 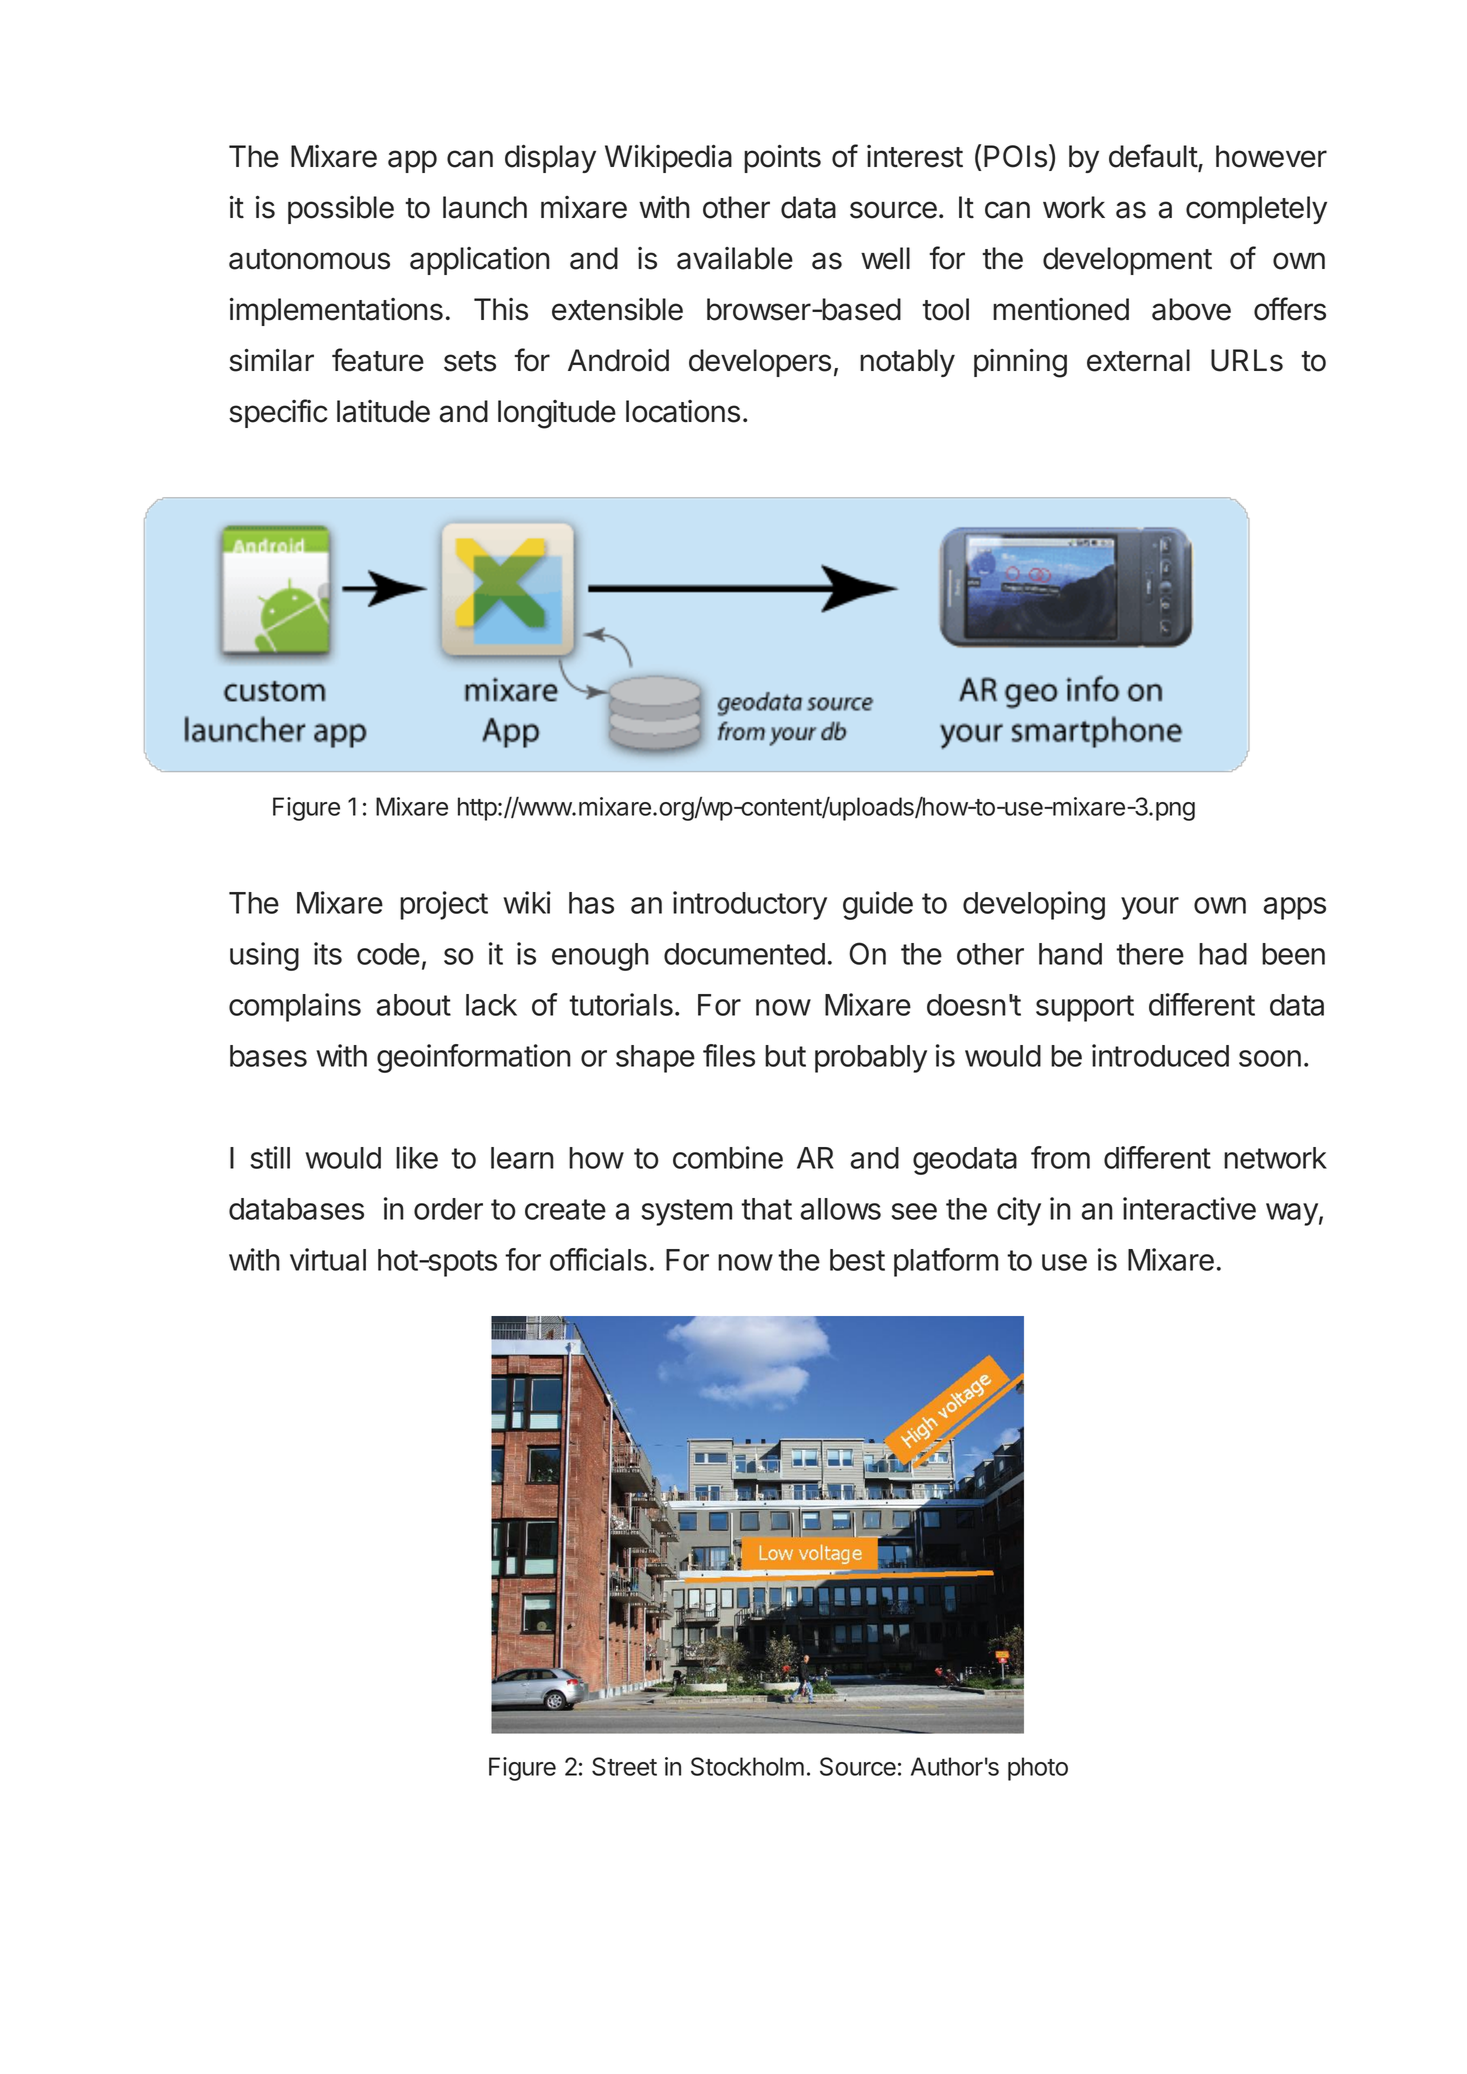 I want to click on introductory, so click(x=750, y=905).
